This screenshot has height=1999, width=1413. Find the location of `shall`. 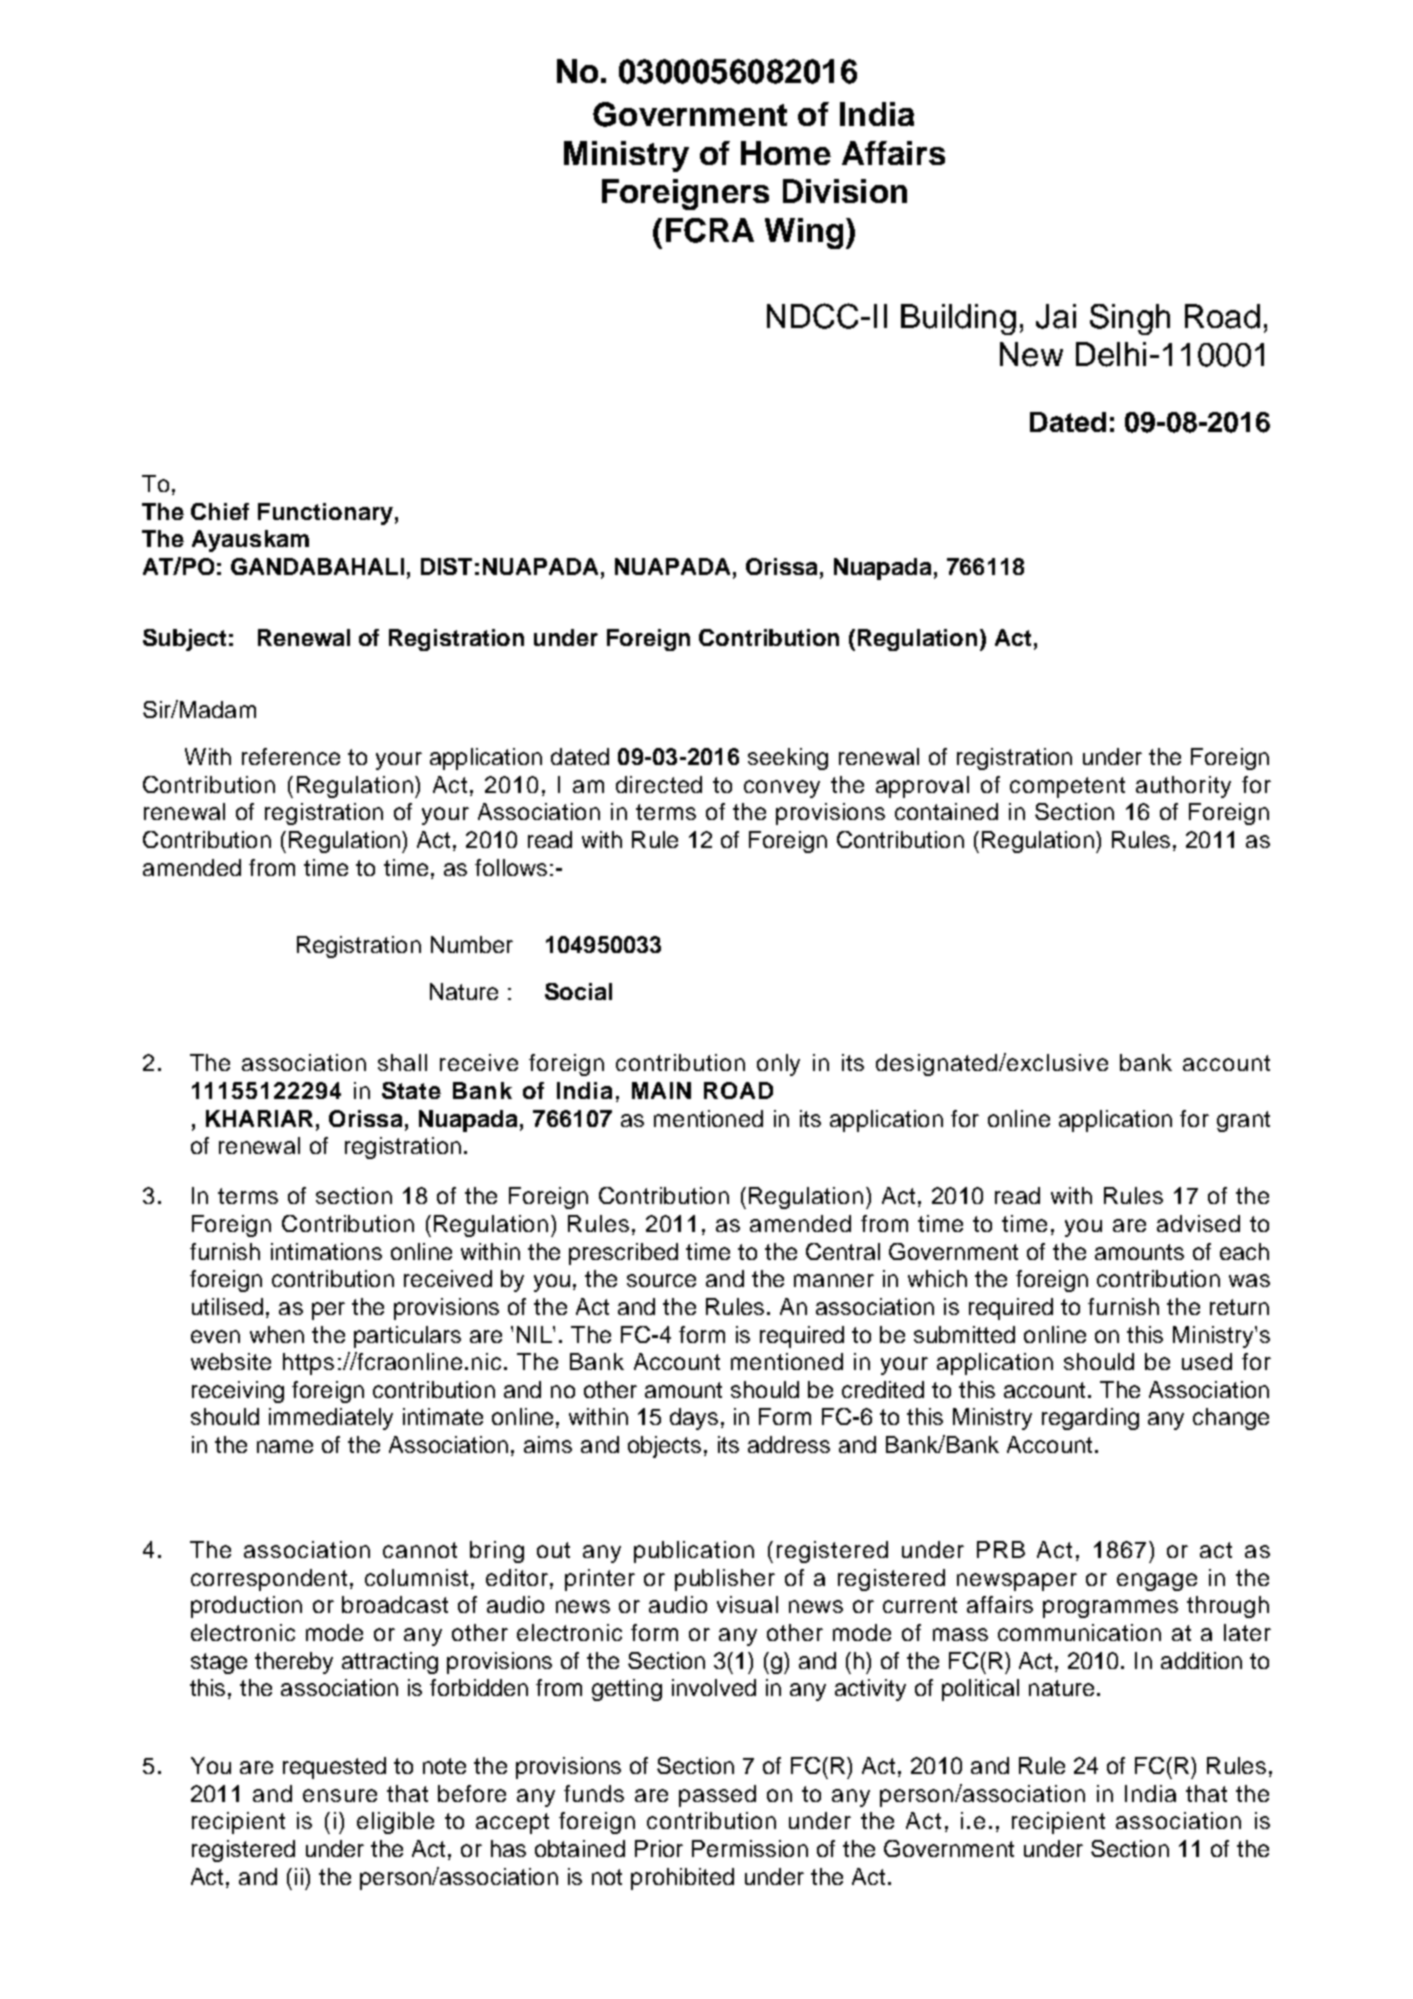

shall is located at coordinates (402, 1062).
